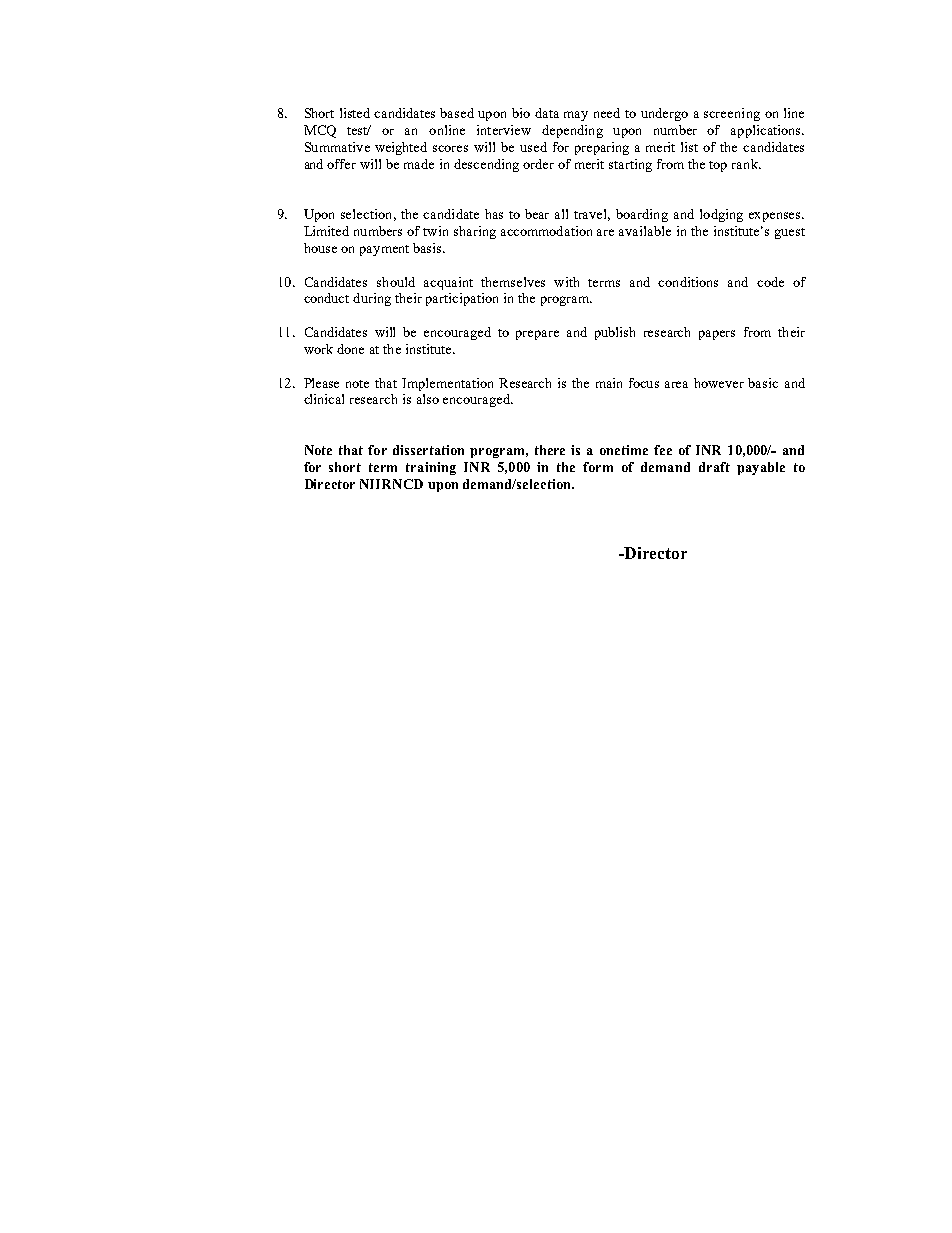 The height and width of the screenshot is (1233, 952). What do you see at coordinates (566, 282) in the screenshot?
I see `with` at bounding box center [566, 282].
